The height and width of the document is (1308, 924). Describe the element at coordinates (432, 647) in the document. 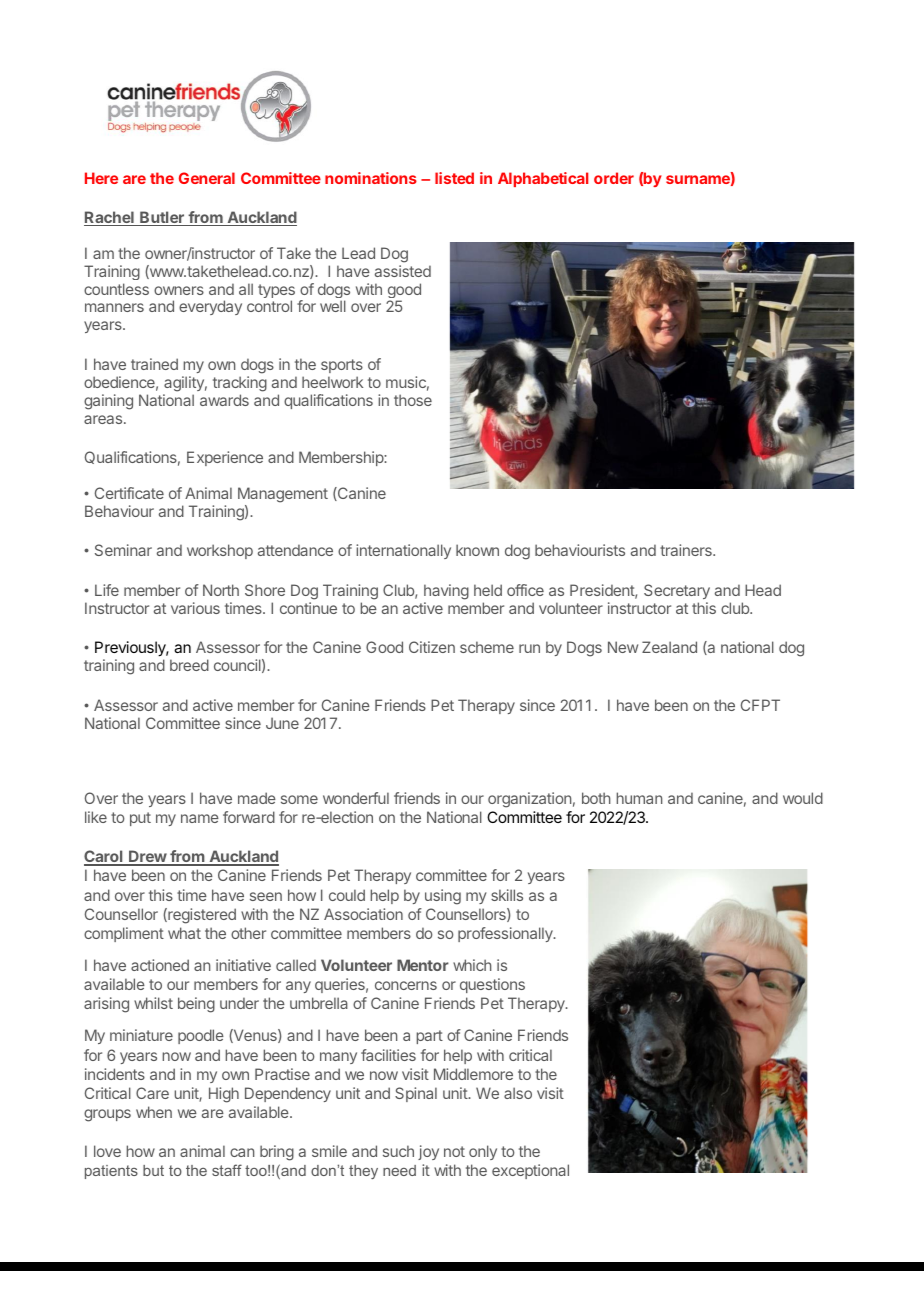

I see `Citizen` at that location.
